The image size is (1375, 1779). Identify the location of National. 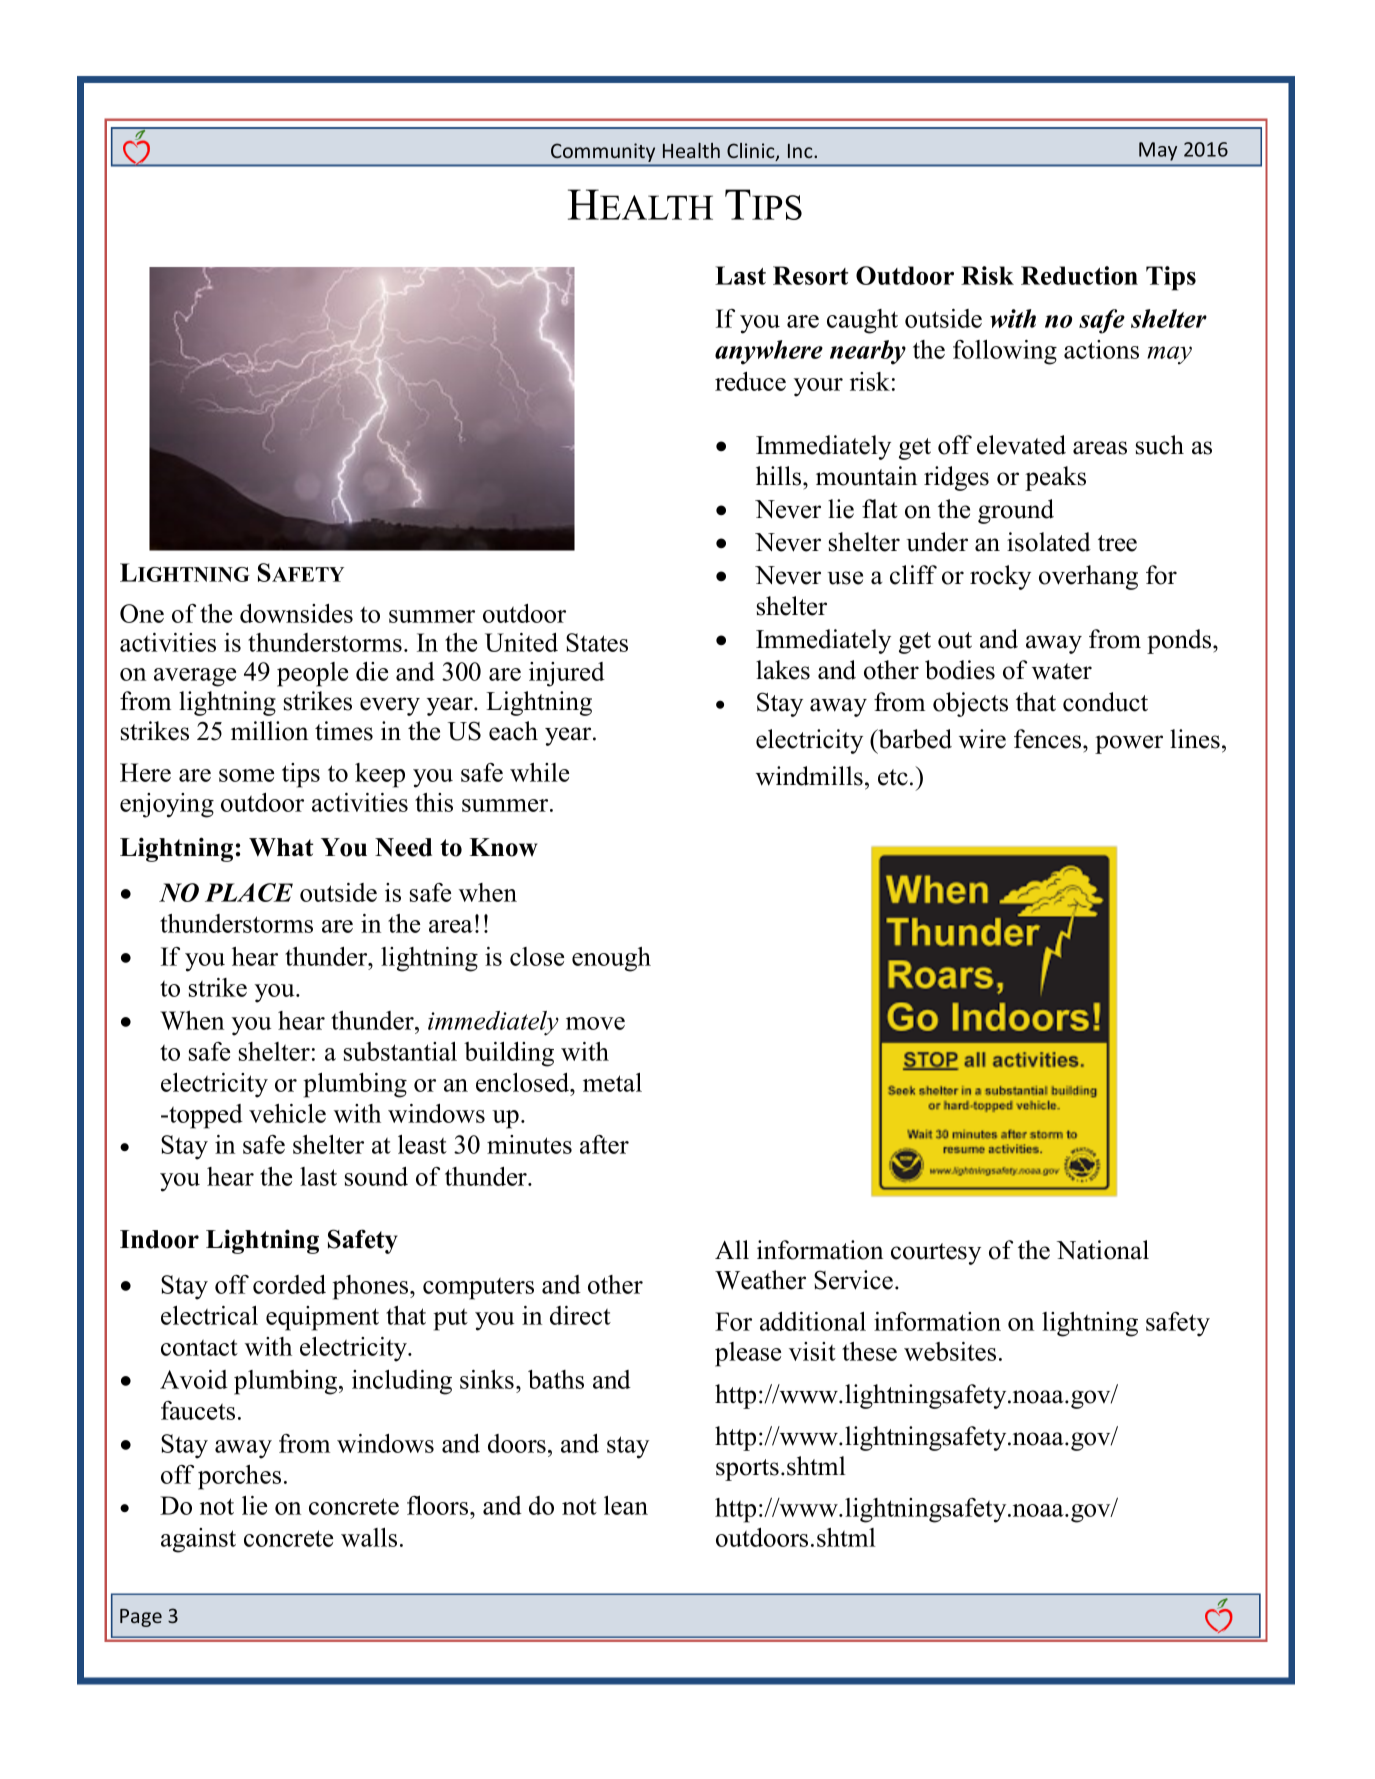
(1103, 1250).
